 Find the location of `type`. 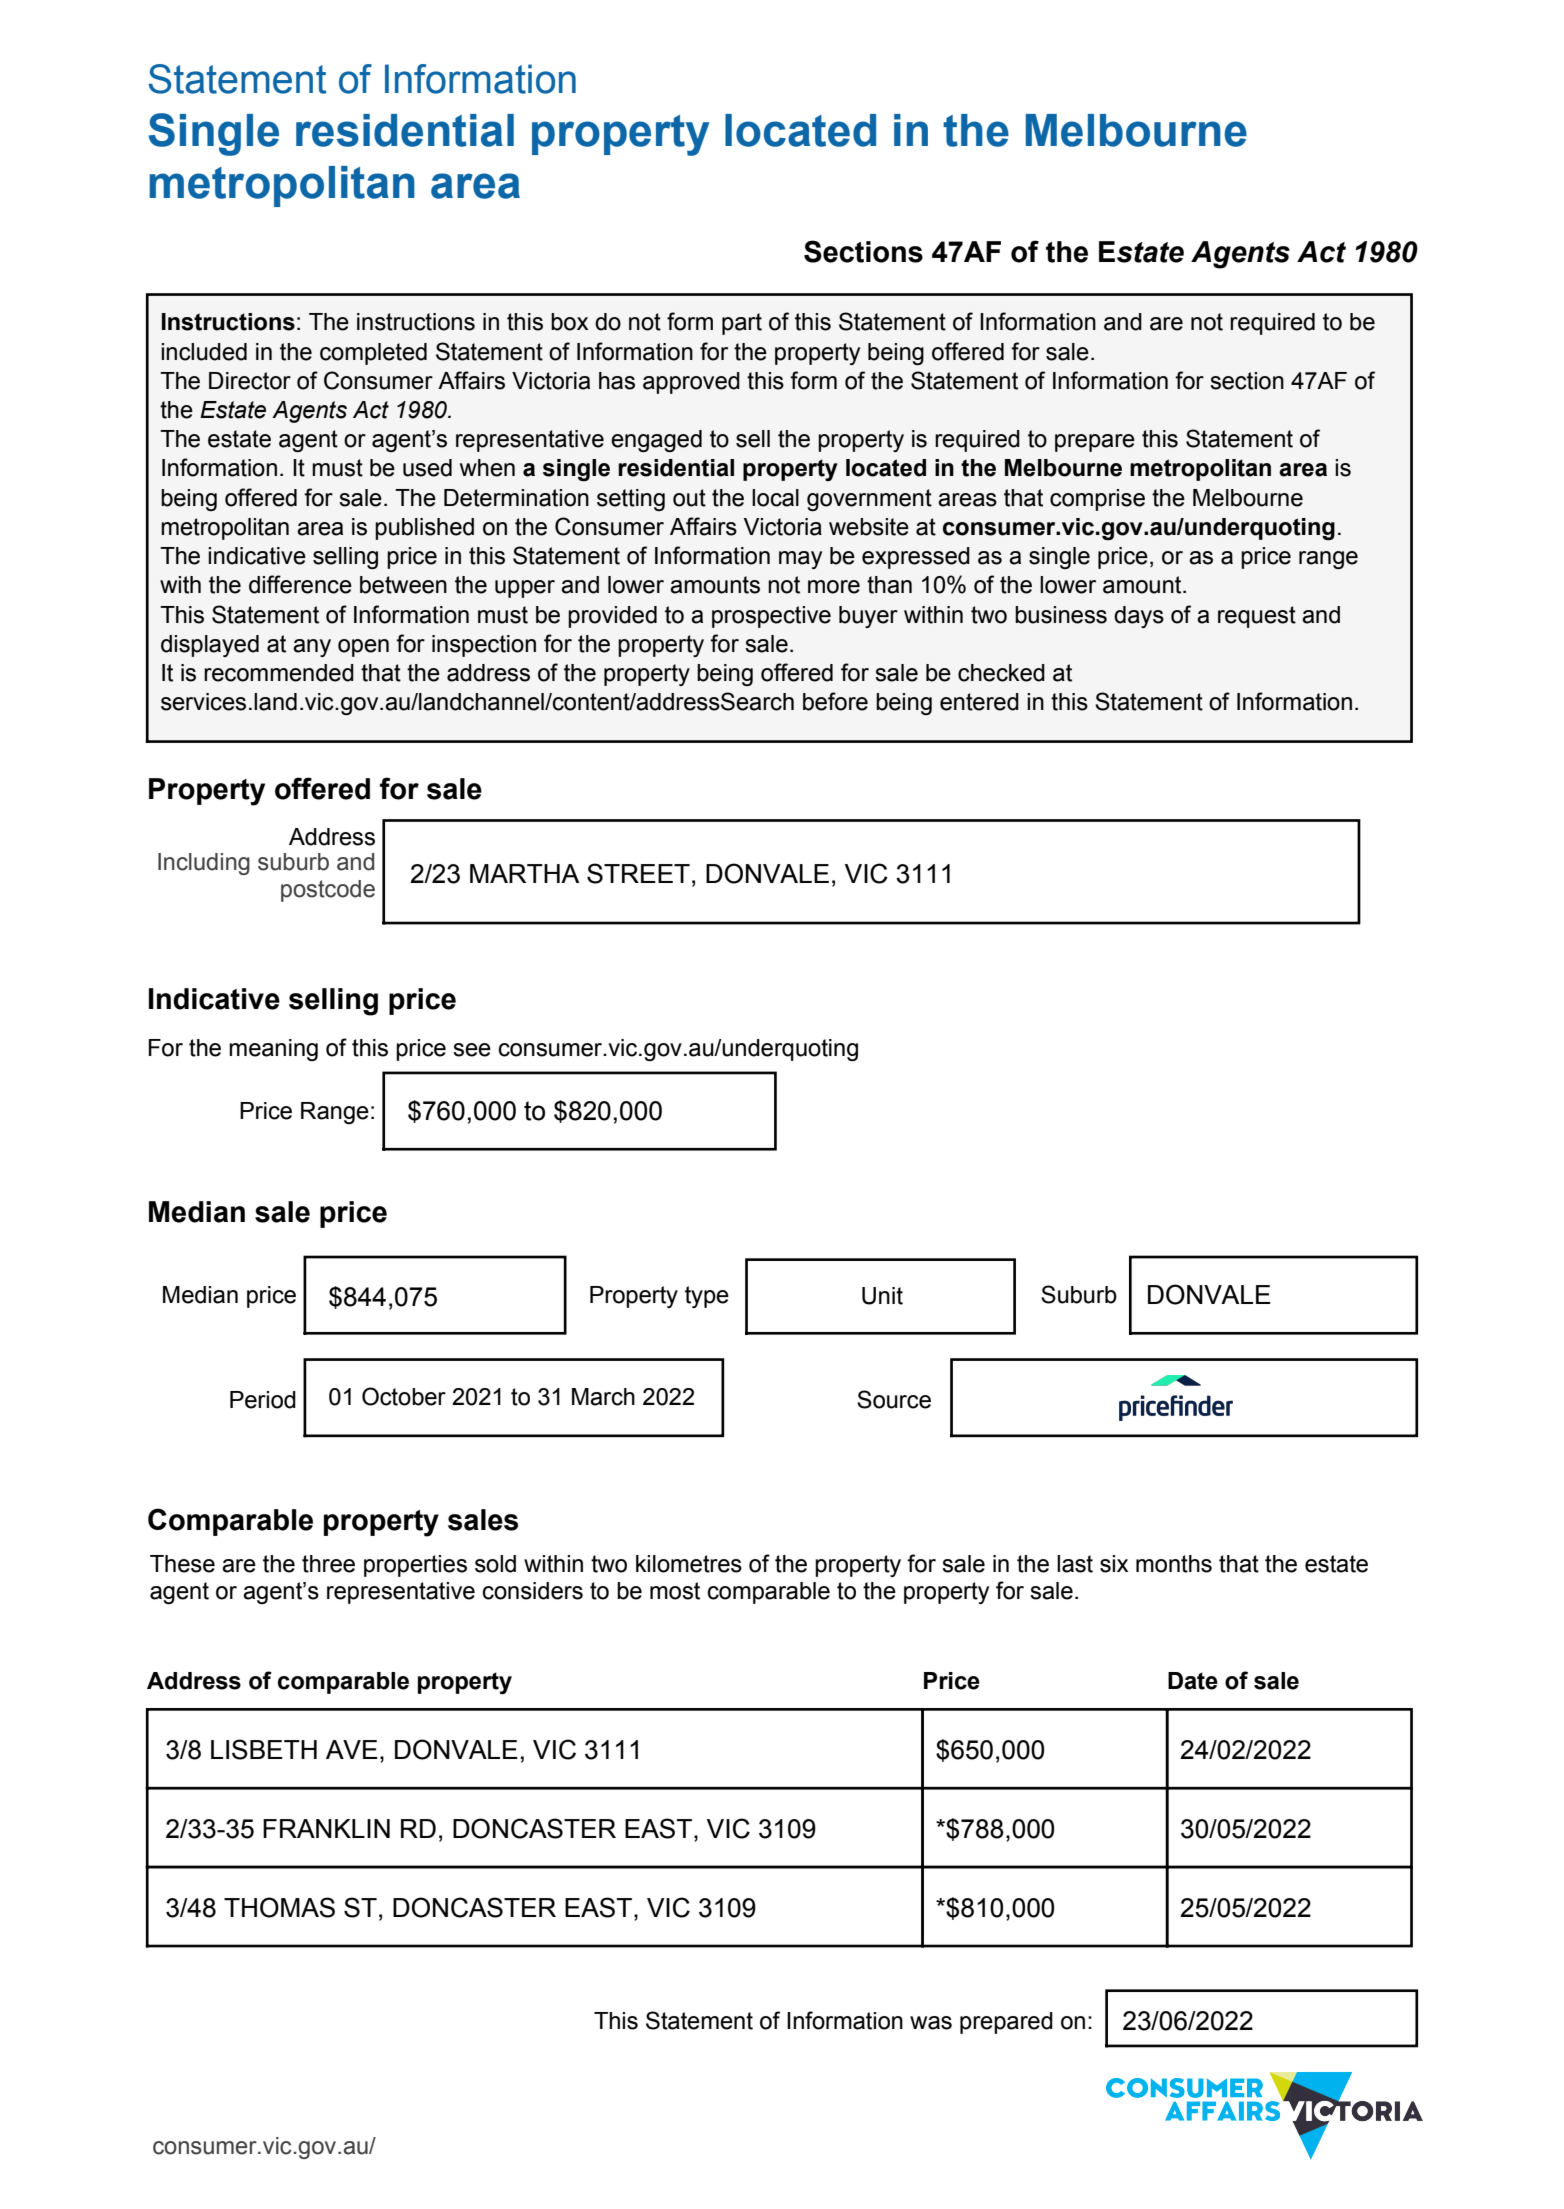

type is located at coordinates (707, 1297).
